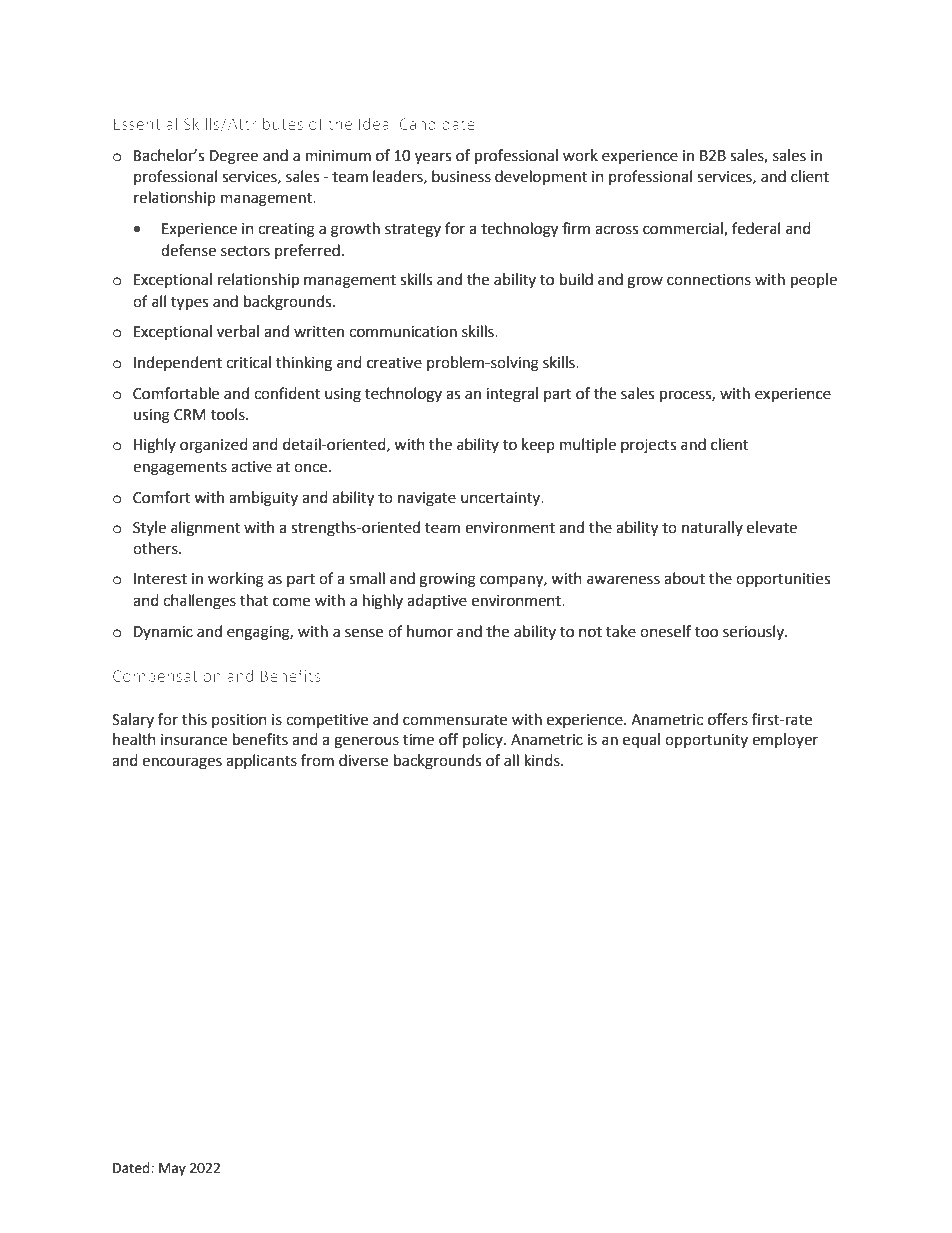  What do you see at coordinates (172, 1169) in the page?
I see `May` at bounding box center [172, 1169].
